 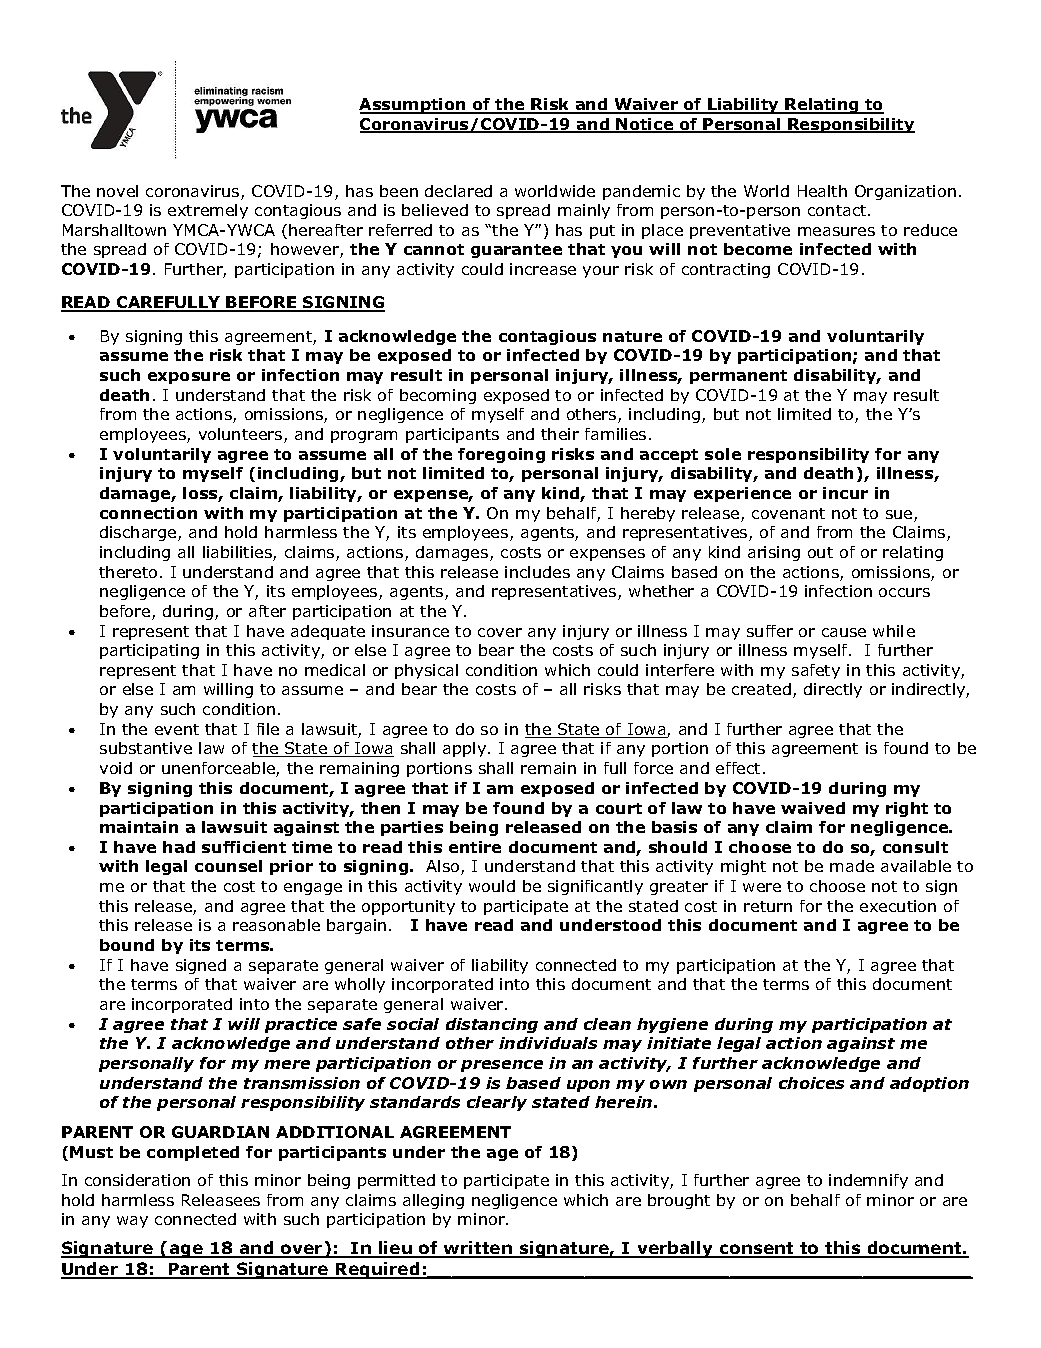 I want to click on connection, so click(x=148, y=513).
